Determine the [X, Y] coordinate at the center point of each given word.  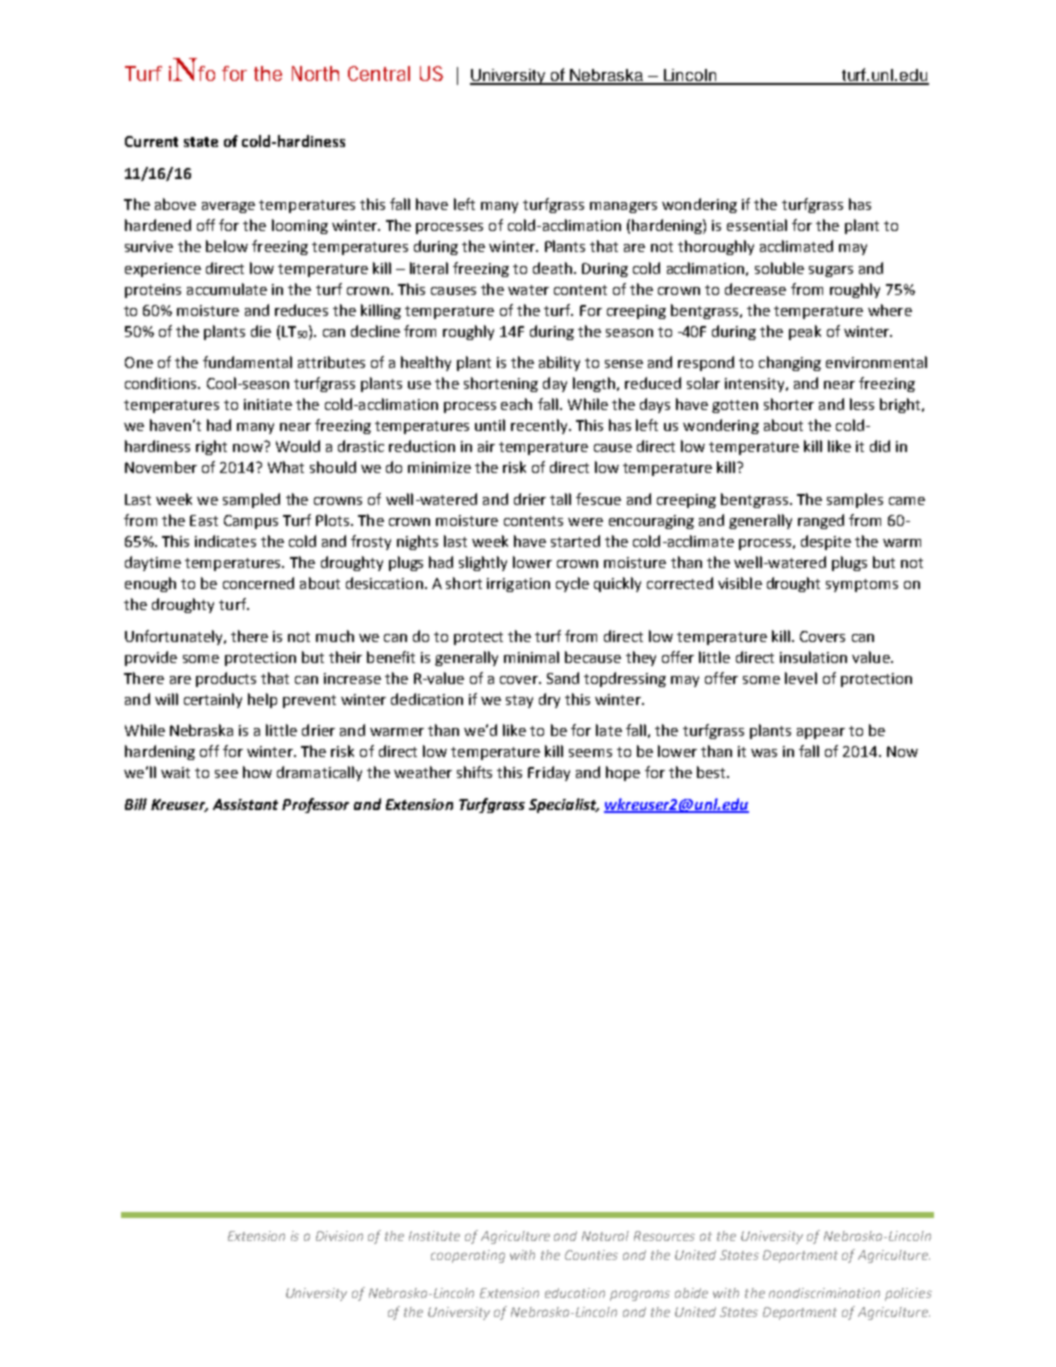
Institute [434, 1236]
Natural [605, 1236]
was [764, 753]
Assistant [245, 804]
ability [559, 363]
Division [339, 1236]
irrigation [518, 585]
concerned [258, 583]
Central [379, 73]
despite [826, 542]
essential [757, 225]
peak [805, 332]
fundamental [247, 362]
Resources [664, 1236]
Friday [549, 773]
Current [151, 141]
